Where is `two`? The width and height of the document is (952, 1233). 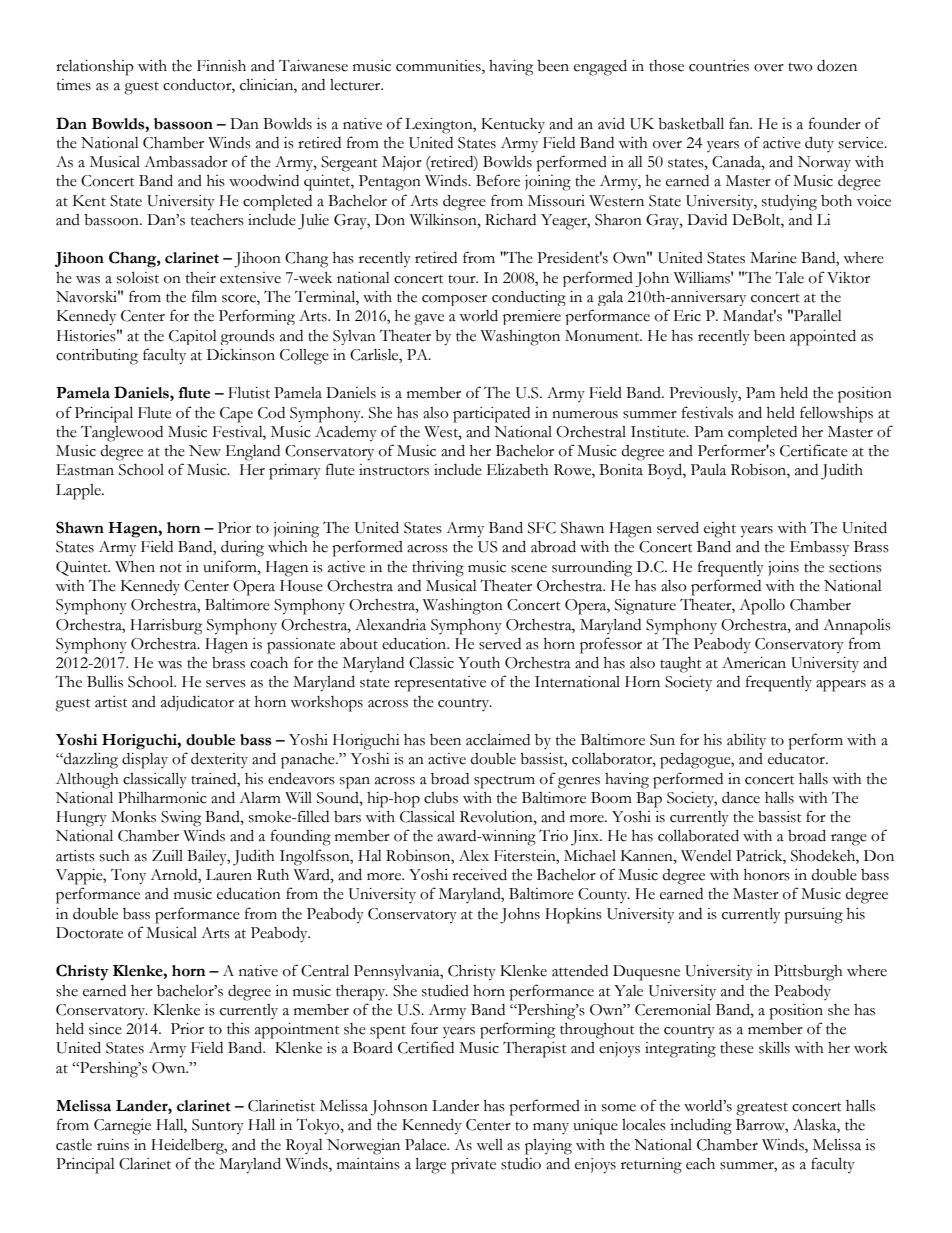 two is located at coordinates (800, 67).
